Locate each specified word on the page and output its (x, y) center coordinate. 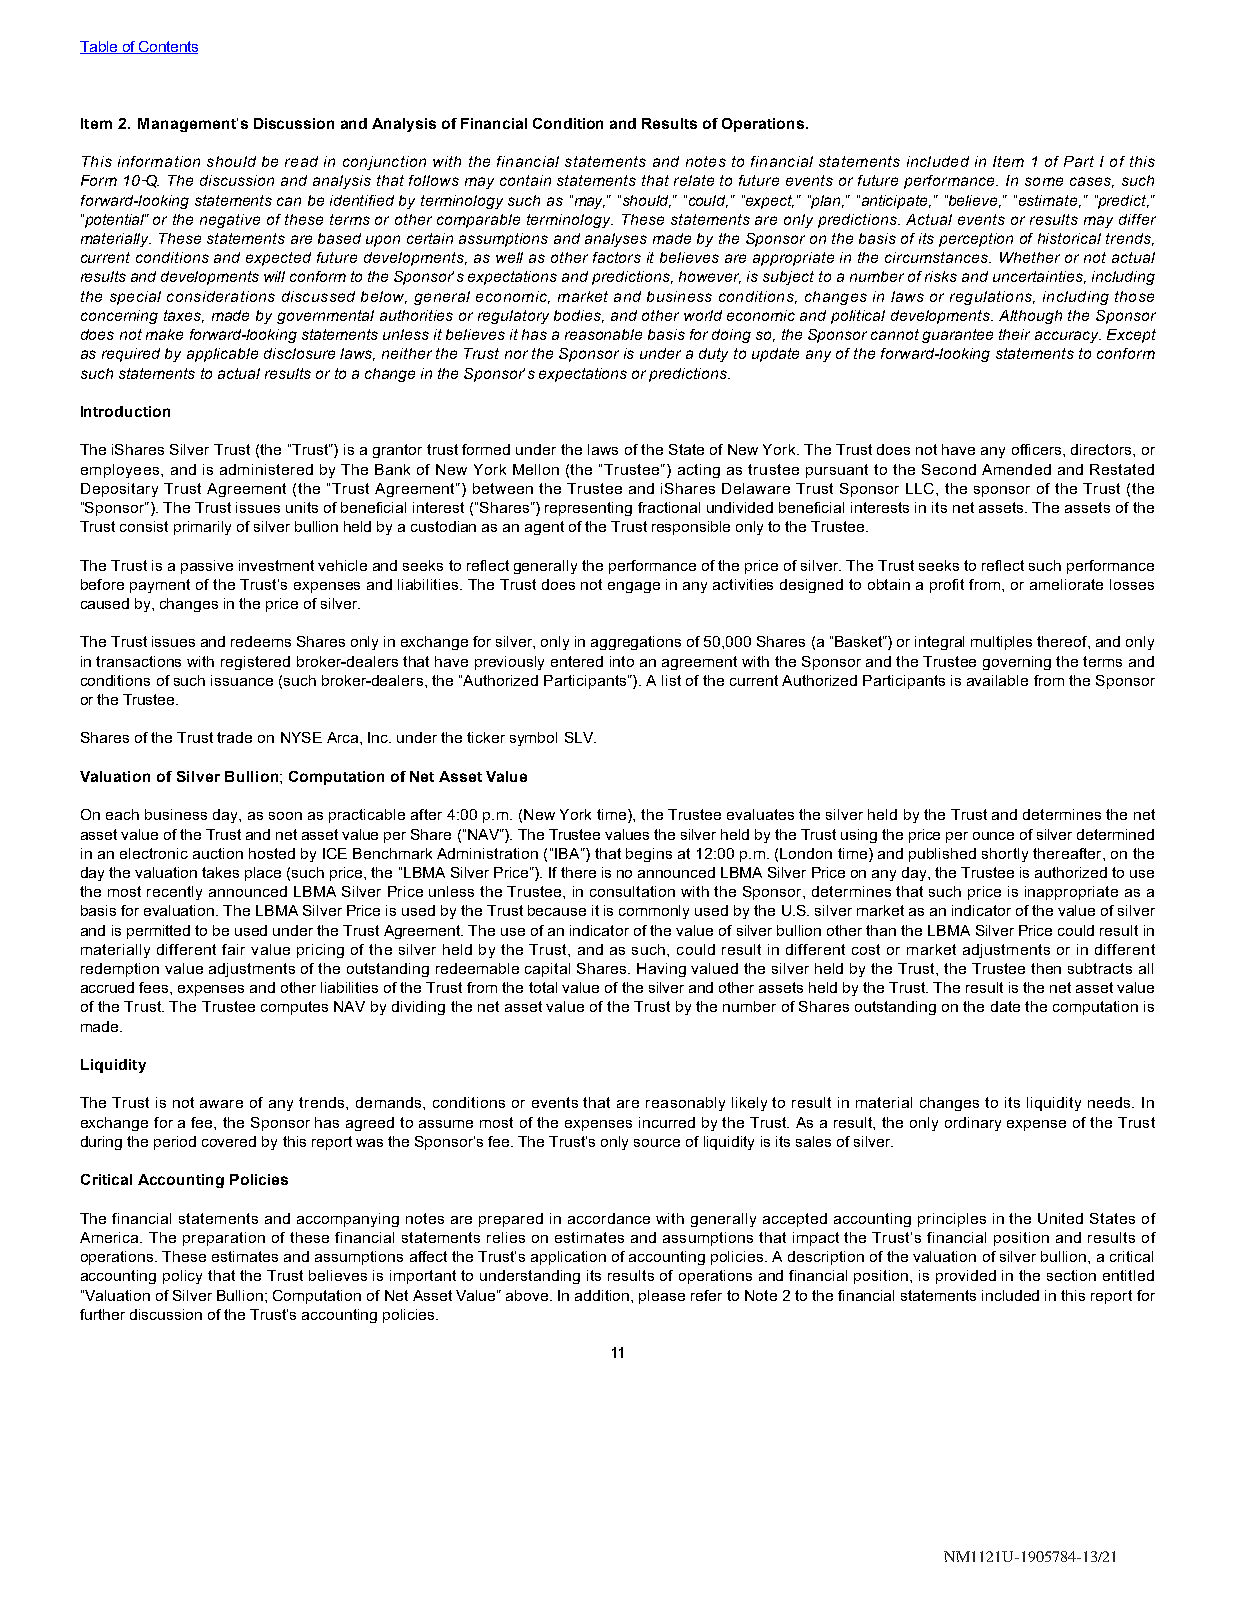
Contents (167, 47)
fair (233, 949)
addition (603, 1295)
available (997, 680)
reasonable (603, 334)
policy (182, 1277)
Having (661, 970)
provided (966, 1277)
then (1046, 968)
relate (694, 180)
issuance (242, 680)
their (1014, 334)
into (622, 661)
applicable (222, 355)
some (1044, 181)
